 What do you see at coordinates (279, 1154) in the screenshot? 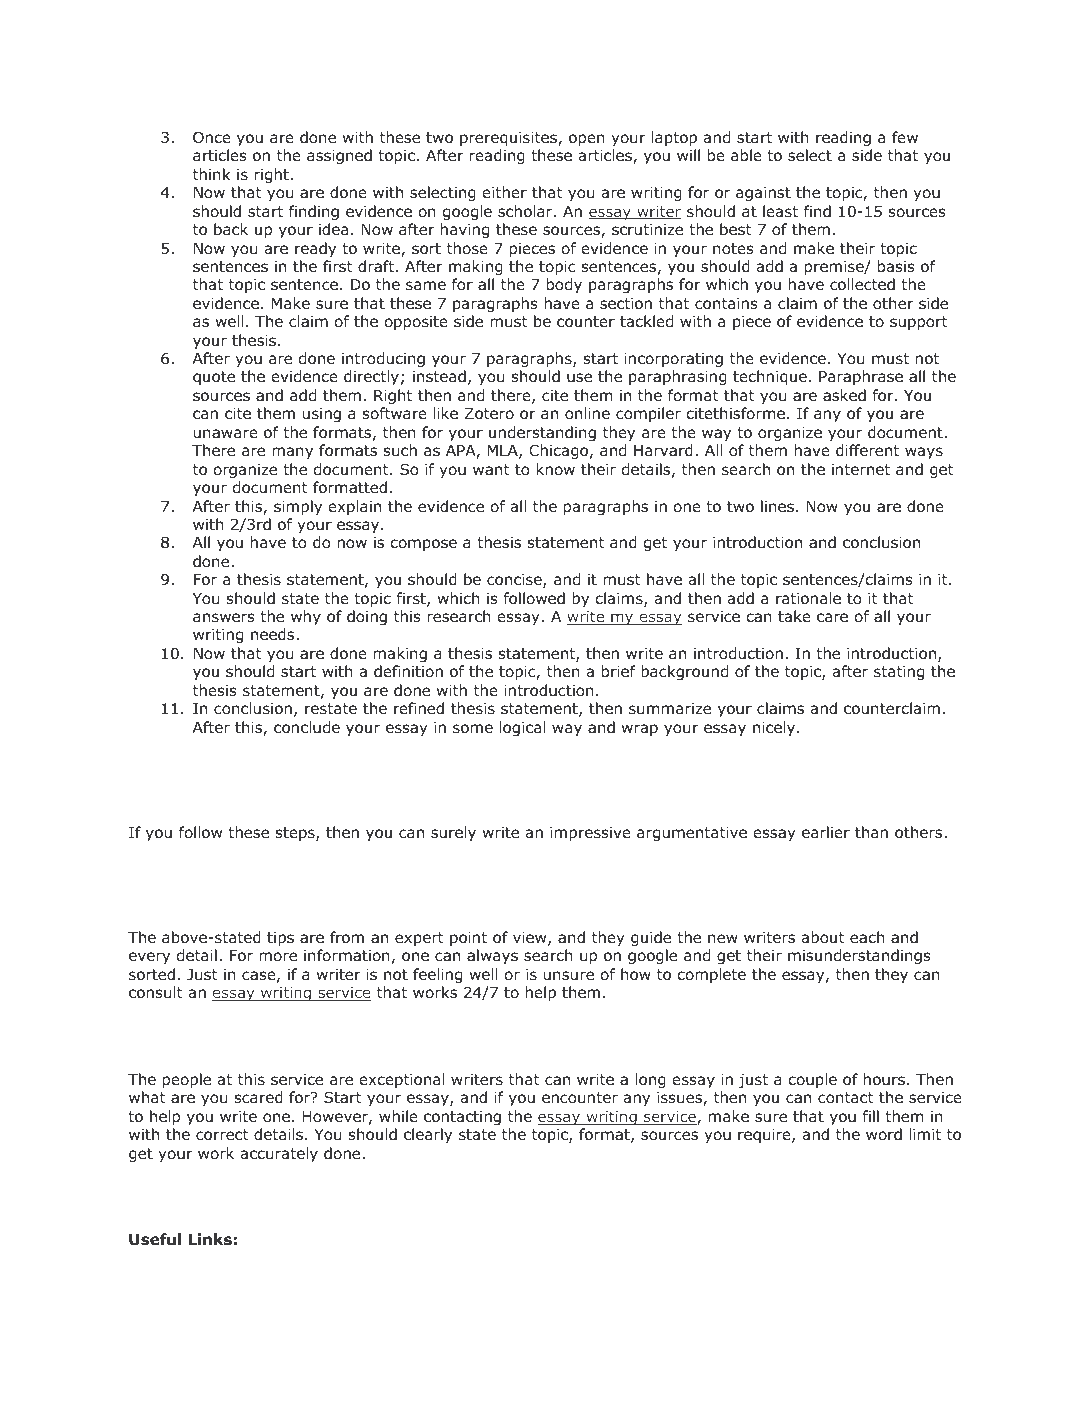
I see `accurately` at bounding box center [279, 1154].
